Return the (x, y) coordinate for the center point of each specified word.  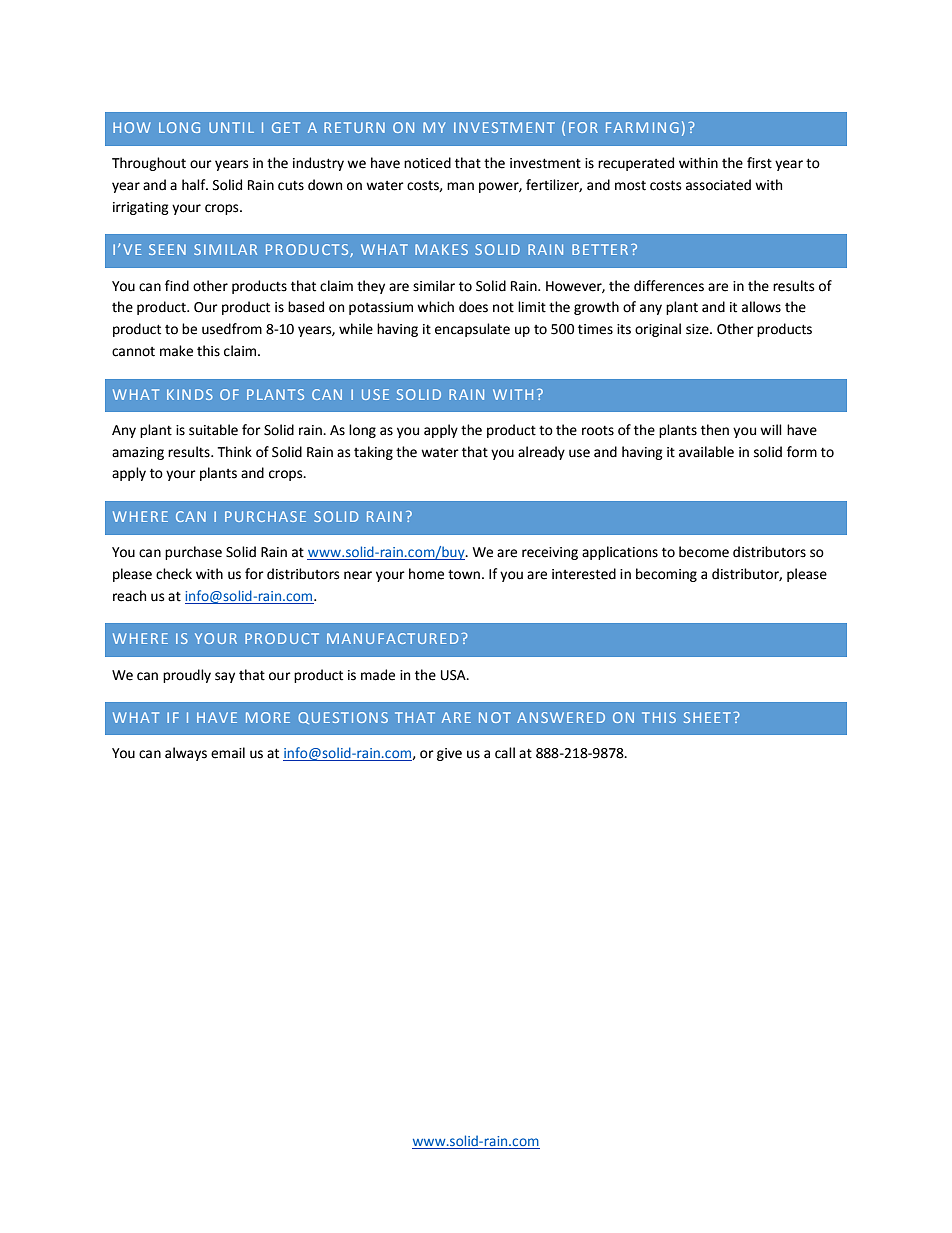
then (715, 430)
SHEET (709, 717)
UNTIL (231, 127)
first (759, 163)
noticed (427, 163)
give (449, 754)
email (228, 753)
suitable (213, 430)
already (541, 453)
